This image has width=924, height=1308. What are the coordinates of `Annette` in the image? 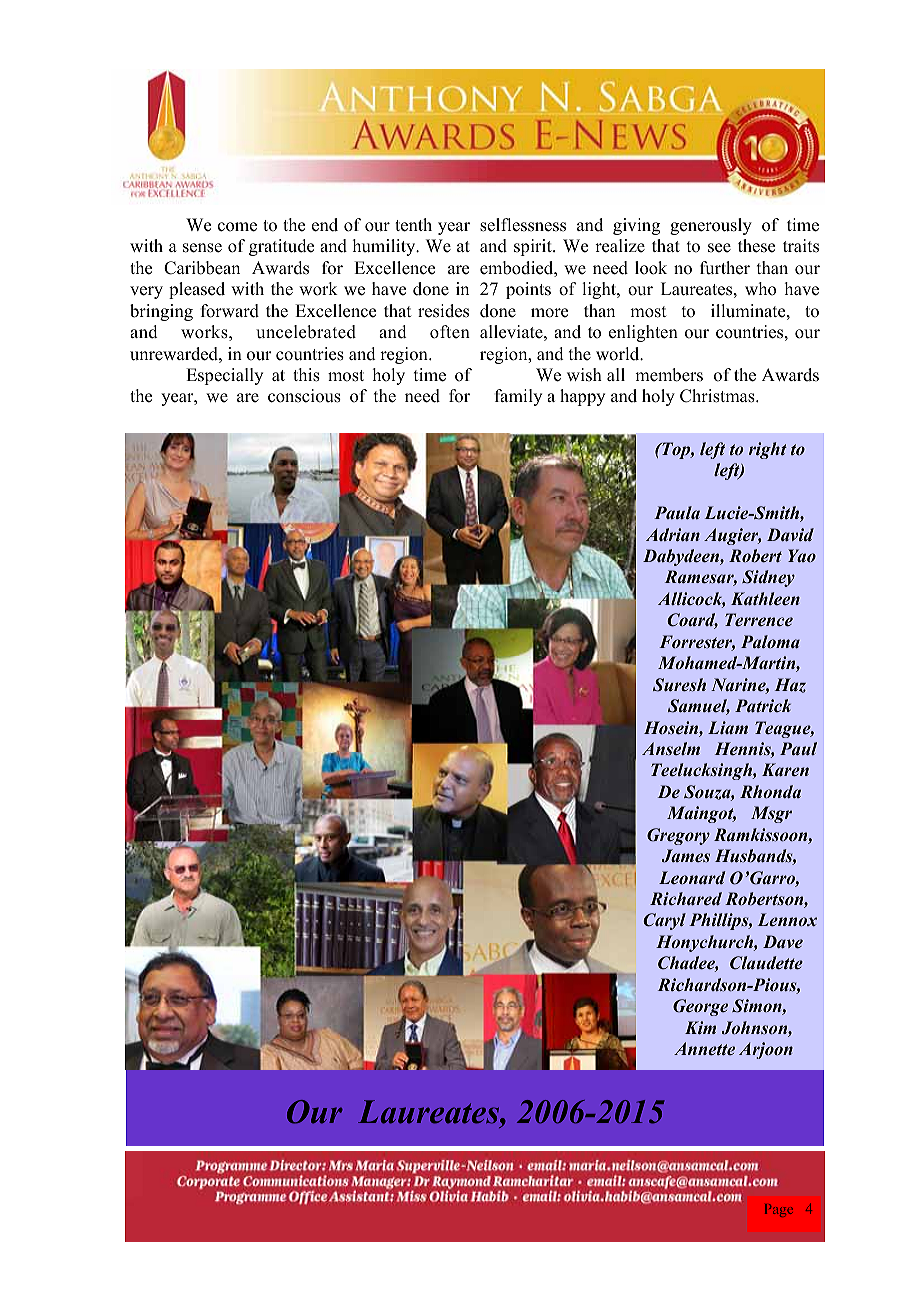 It's located at (704, 1049).
